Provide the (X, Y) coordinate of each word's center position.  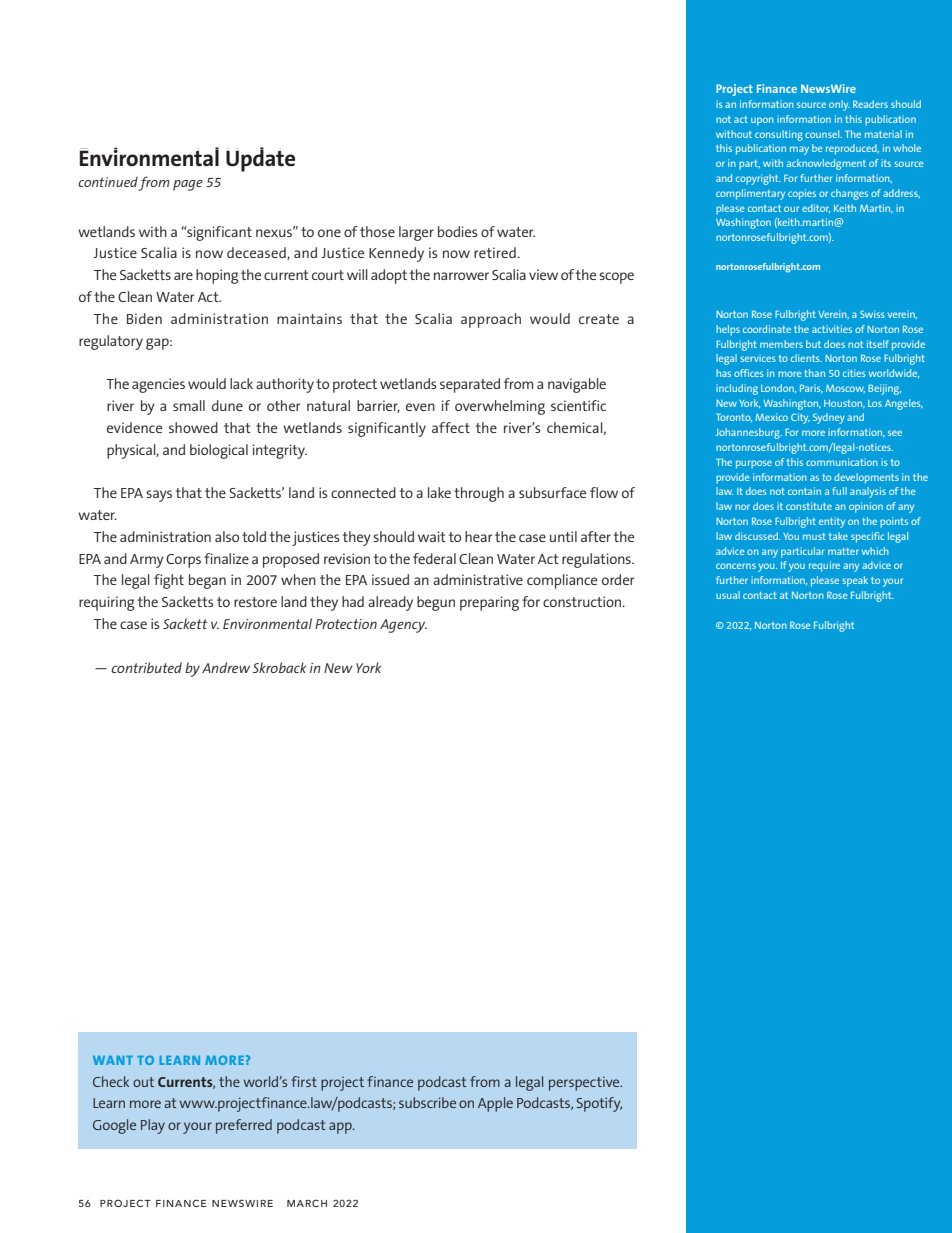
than (814, 373)
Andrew (226, 667)
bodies (458, 231)
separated (470, 385)
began (207, 581)
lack (241, 383)
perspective (585, 1083)
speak (855, 581)
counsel (823, 134)
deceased (257, 253)
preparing (489, 603)
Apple (495, 1104)
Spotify (599, 1104)
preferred (244, 1126)
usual (728, 595)
